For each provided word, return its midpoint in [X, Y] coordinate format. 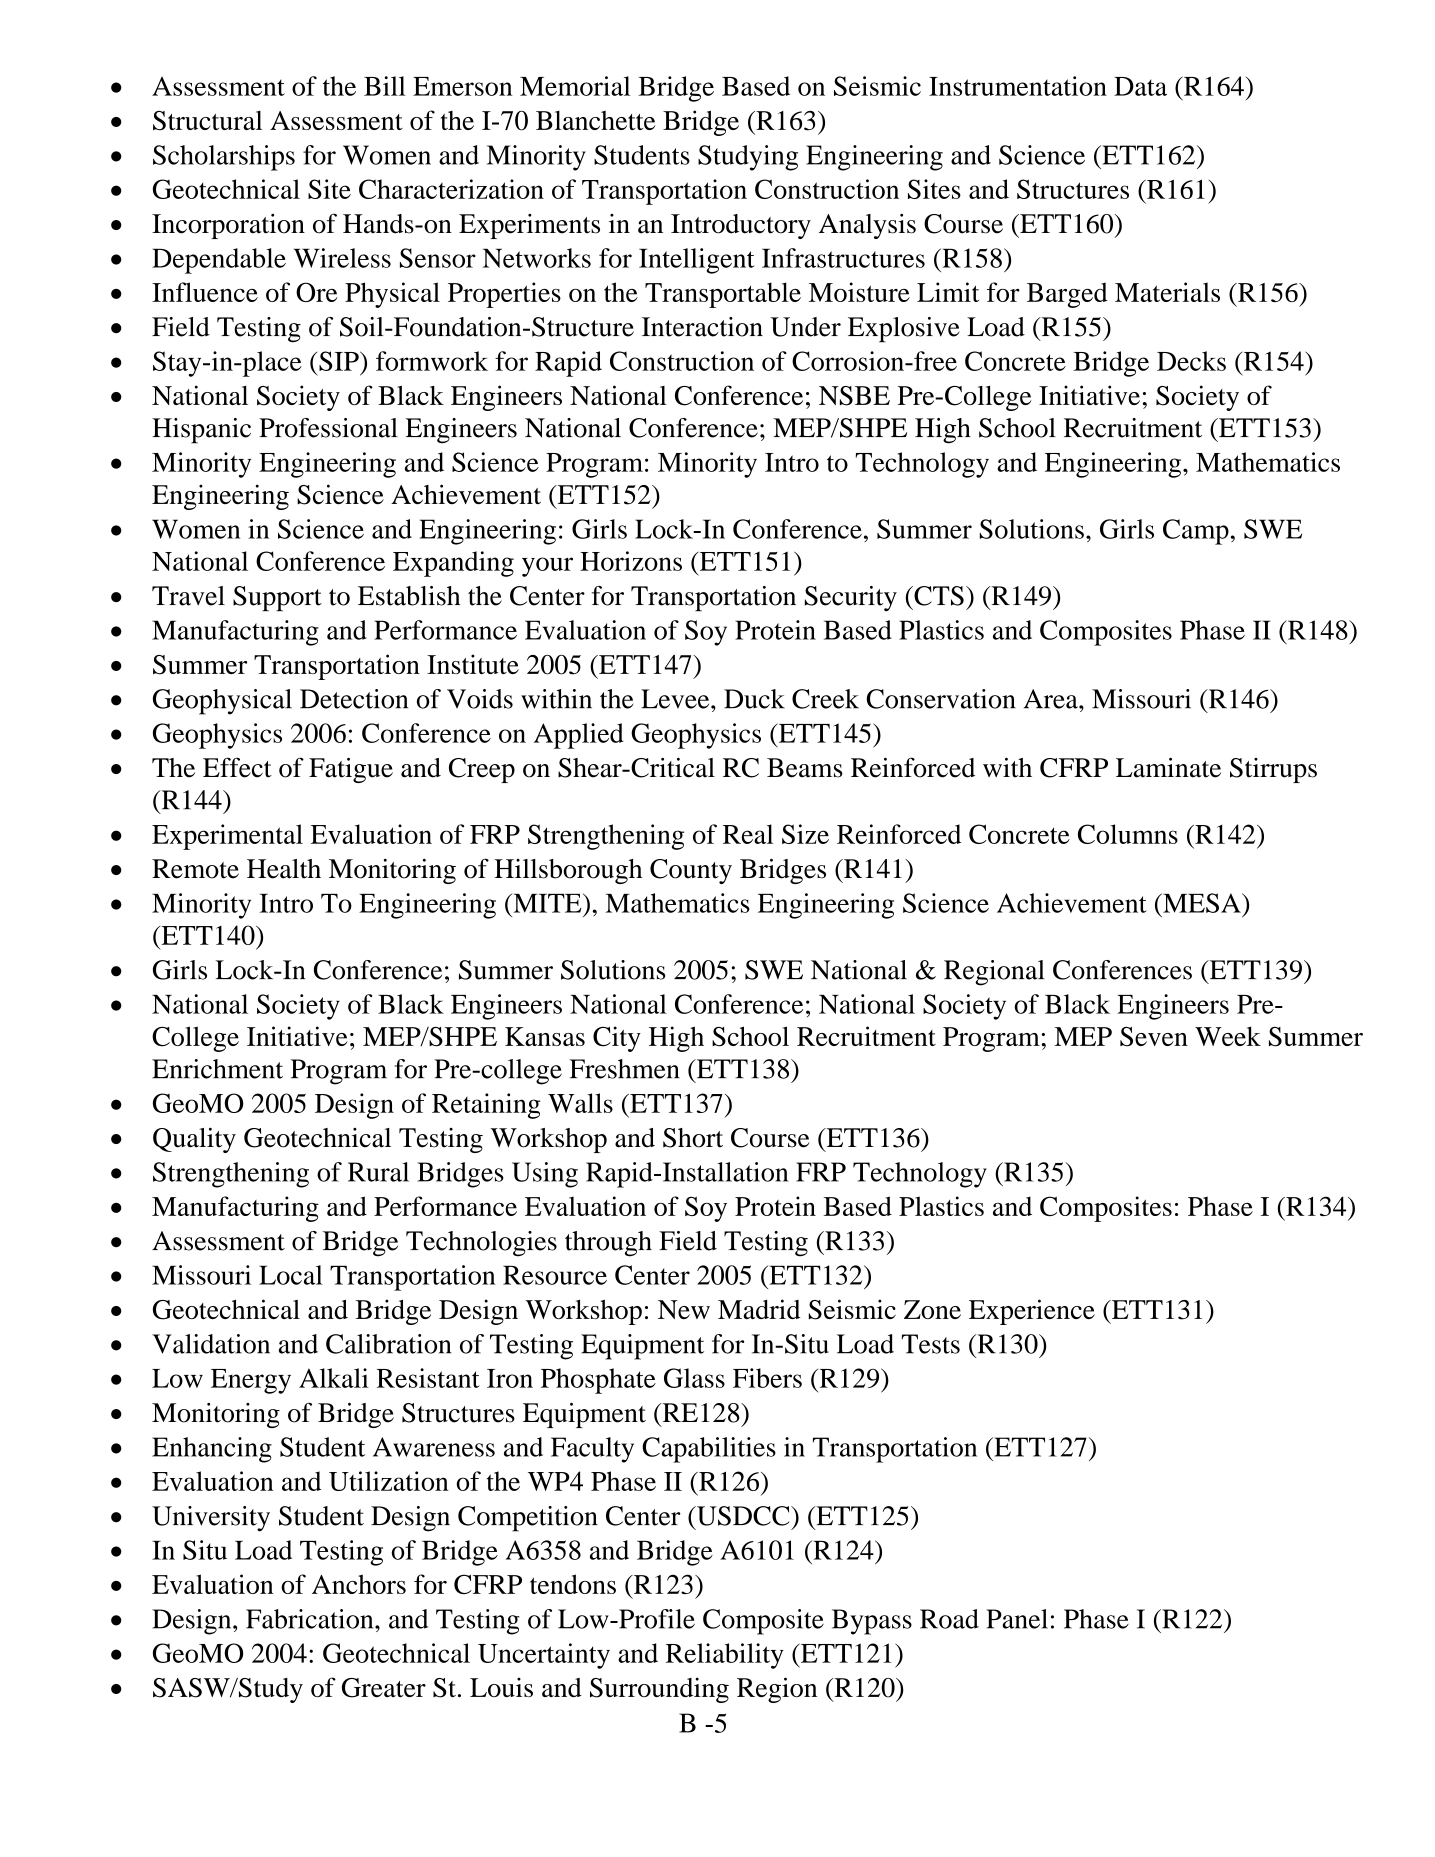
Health [284, 869]
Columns [1128, 834]
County [691, 871]
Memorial [575, 86]
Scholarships [224, 158]
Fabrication [311, 1619]
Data [1140, 86]
